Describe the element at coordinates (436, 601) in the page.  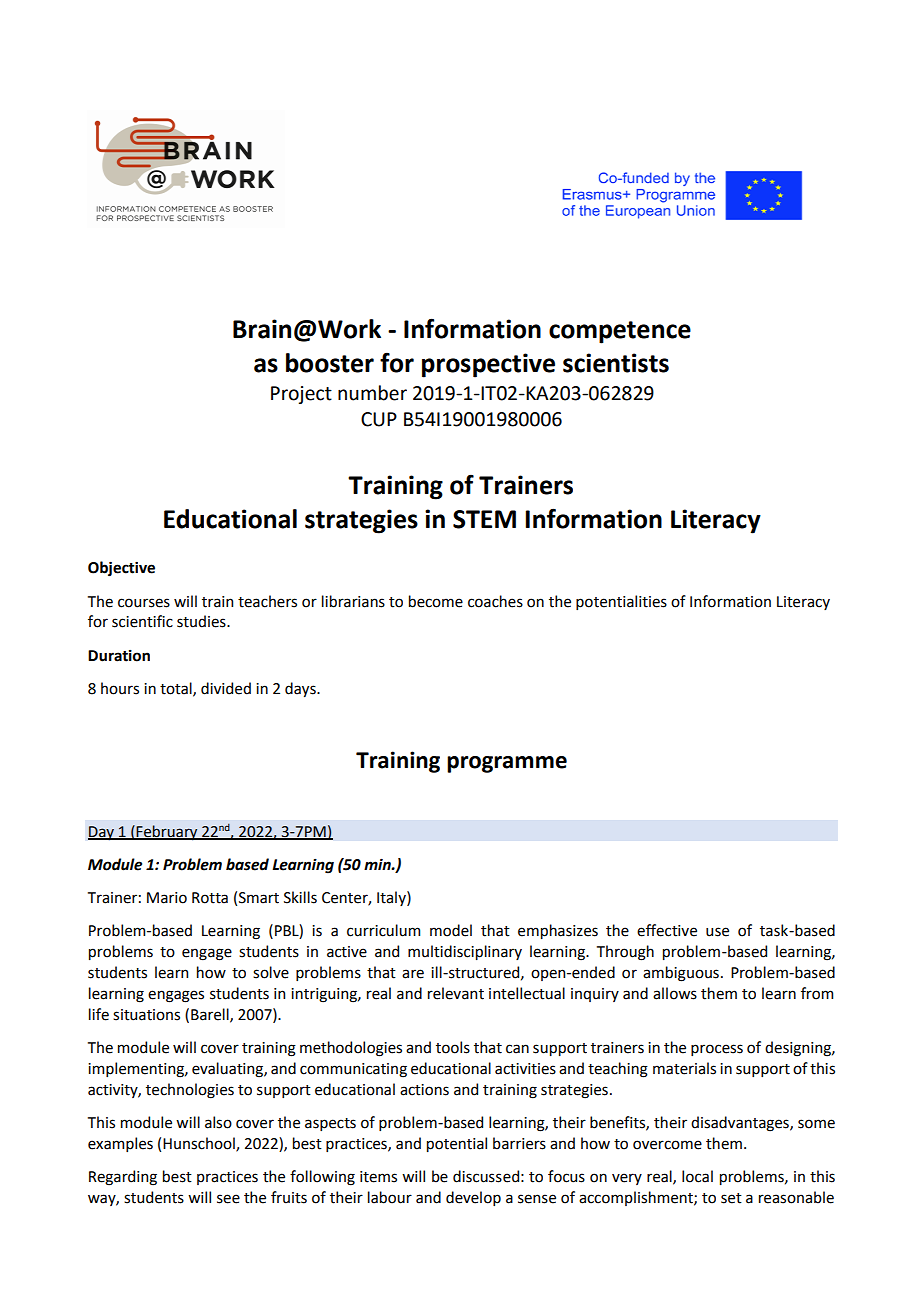
I see `become` at that location.
